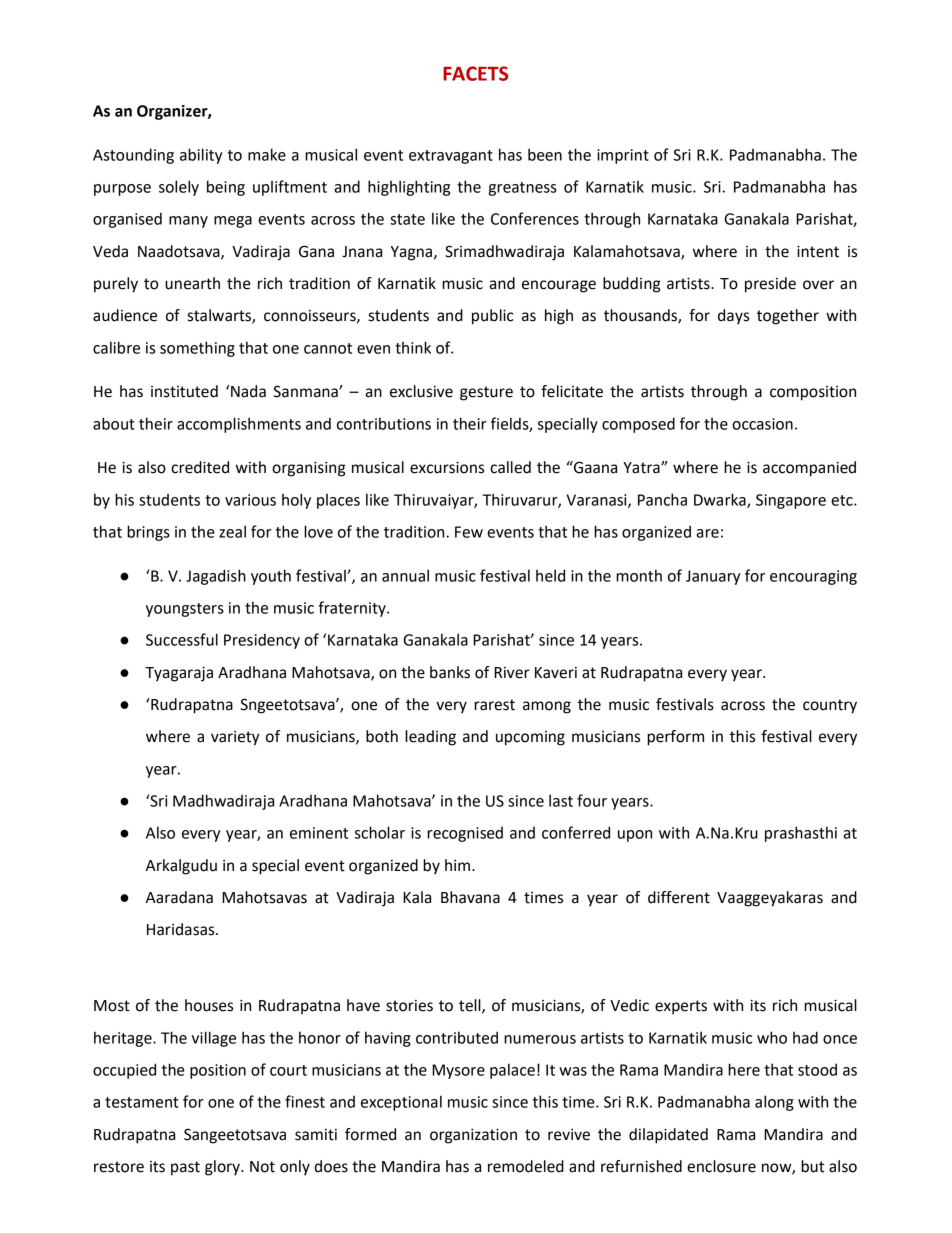  Describe the element at coordinates (185, 1168) in the screenshot. I see `past` at that location.
